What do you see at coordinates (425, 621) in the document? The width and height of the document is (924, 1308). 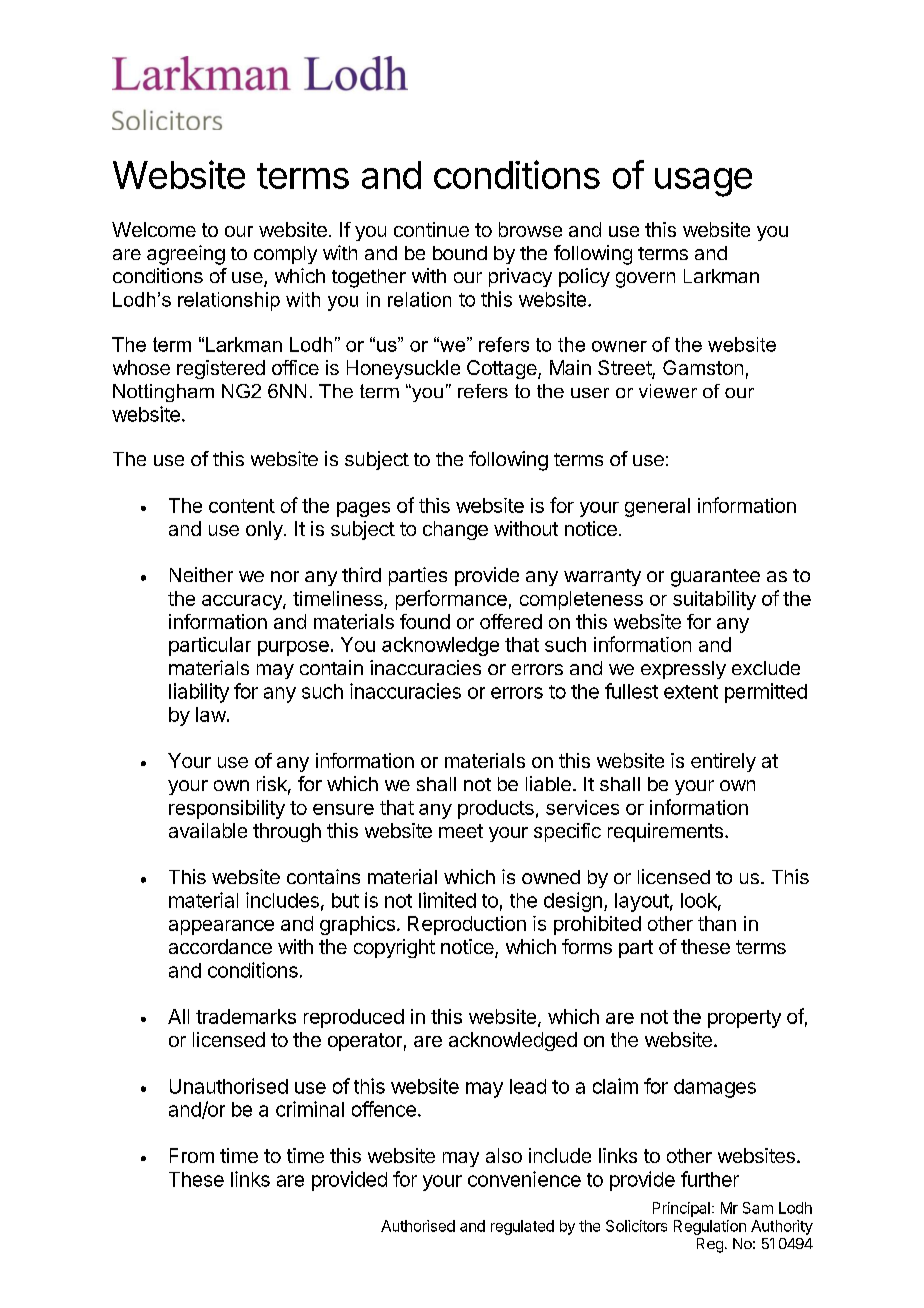 I see `found` at bounding box center [425, 621].
